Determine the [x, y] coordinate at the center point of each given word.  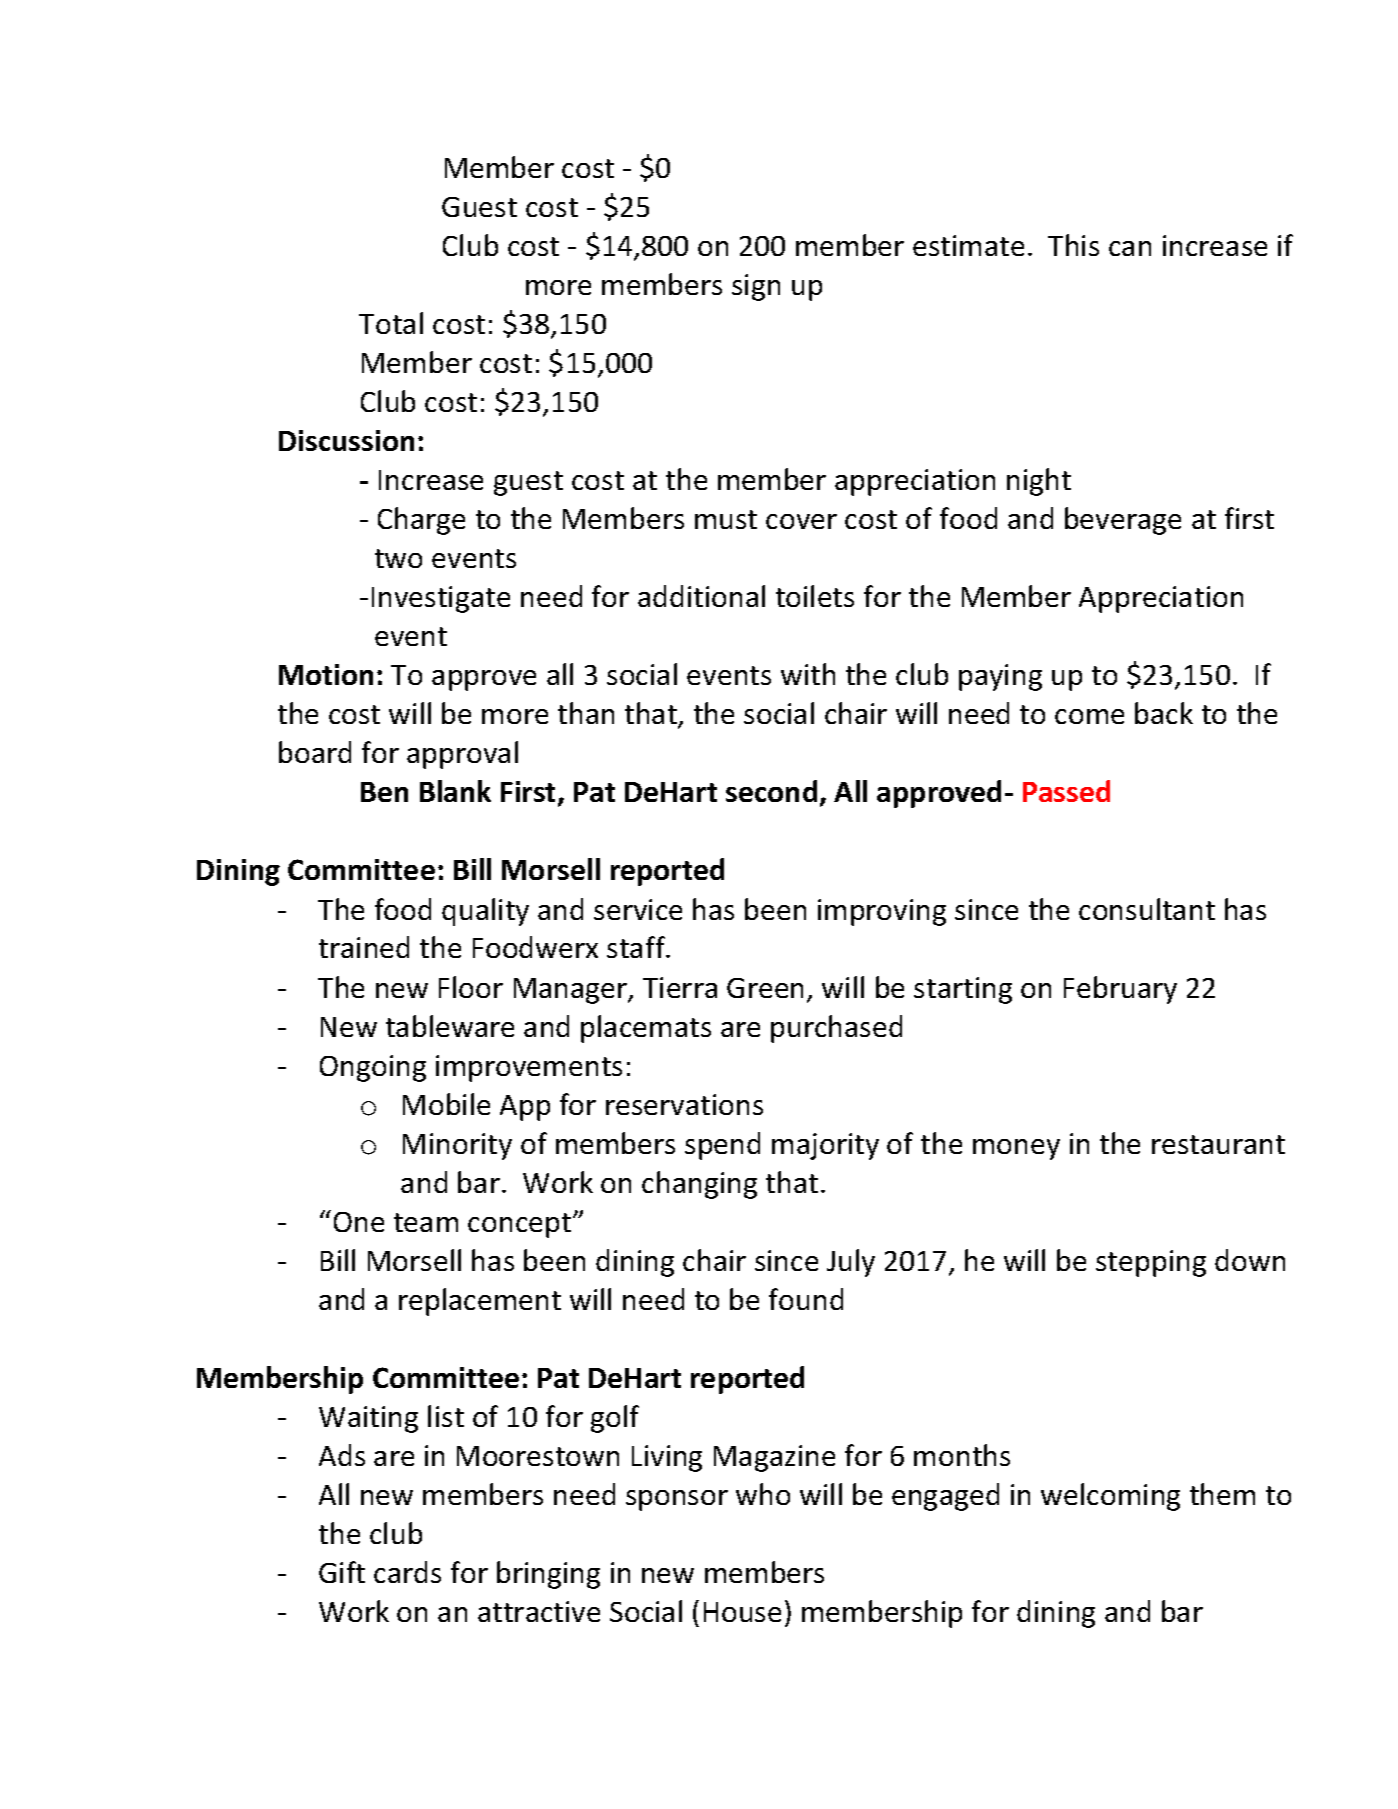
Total [391, 323]
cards [407, 1572]
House [742, 1612]
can [1130, 248]
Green [765, 988]
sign [756, 287]
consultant [1147, 909]
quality [485, 912]
